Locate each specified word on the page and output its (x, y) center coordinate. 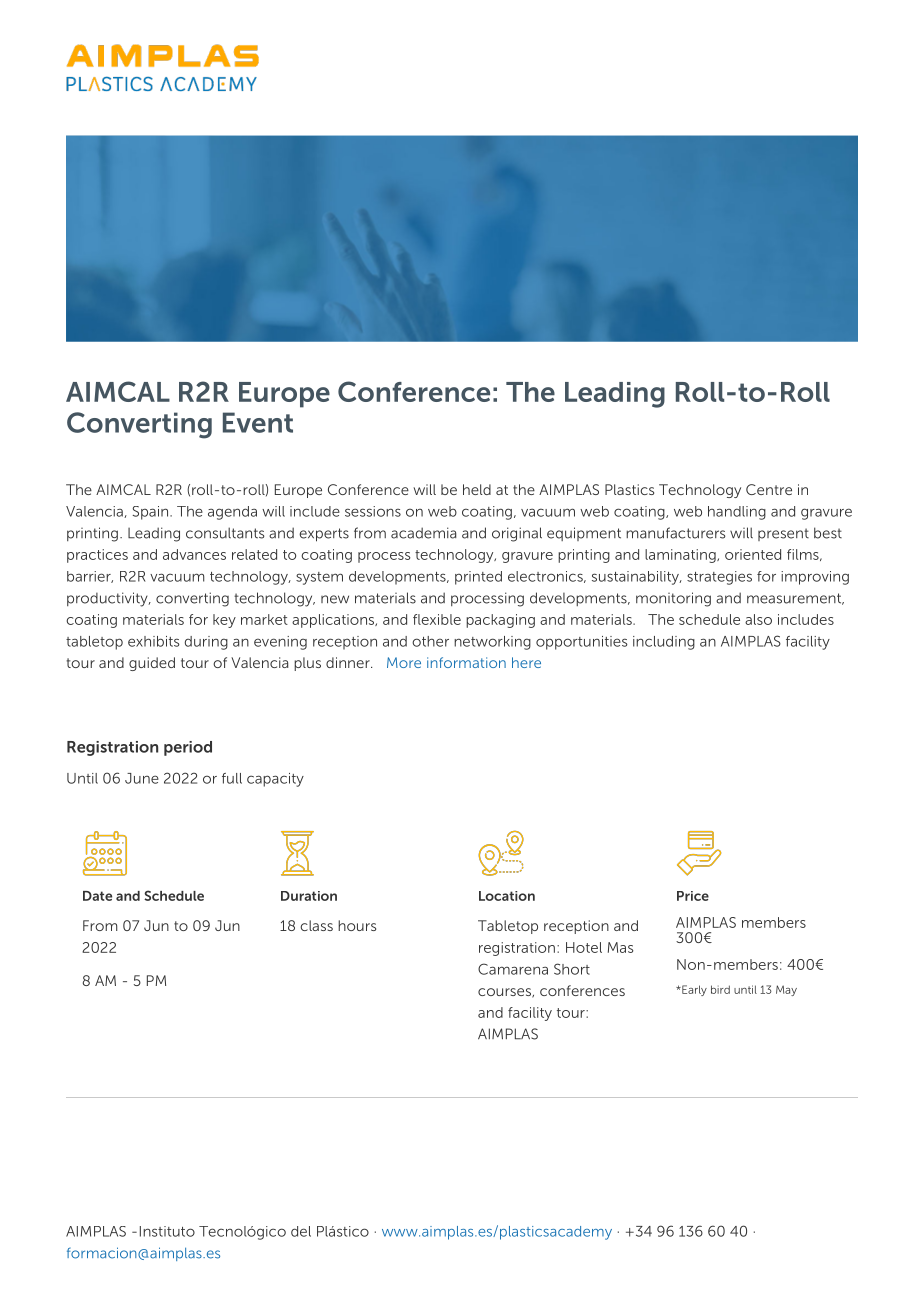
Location (507, 896)
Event (258, 422)
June (142, 778)
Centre (769, 489)
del (301, 1231)
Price (693, 896)
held (477, 489)
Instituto (167, 1231)
